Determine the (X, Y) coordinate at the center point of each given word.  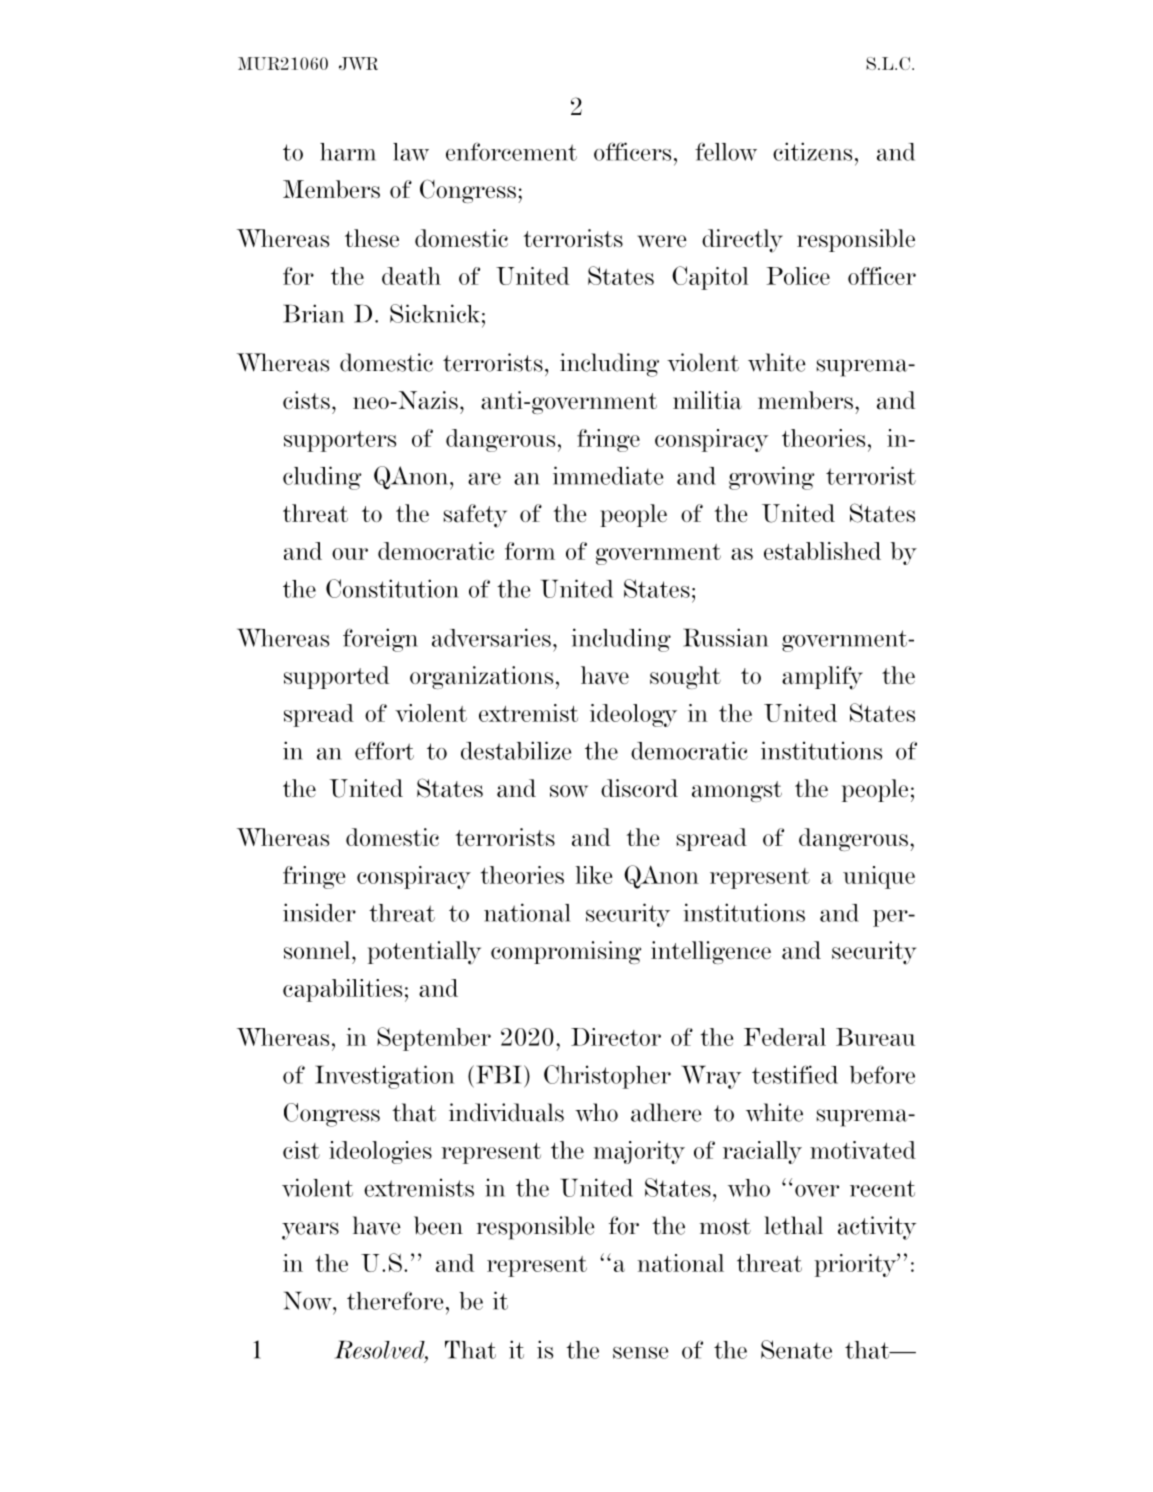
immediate (608, 475)
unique (879, 877)
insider (319, 912)
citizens (812, 151)
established (822, 551)
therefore (395, 1300)
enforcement (511, 151)
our (350, 554)
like (594, 875)
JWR (358, 63)
